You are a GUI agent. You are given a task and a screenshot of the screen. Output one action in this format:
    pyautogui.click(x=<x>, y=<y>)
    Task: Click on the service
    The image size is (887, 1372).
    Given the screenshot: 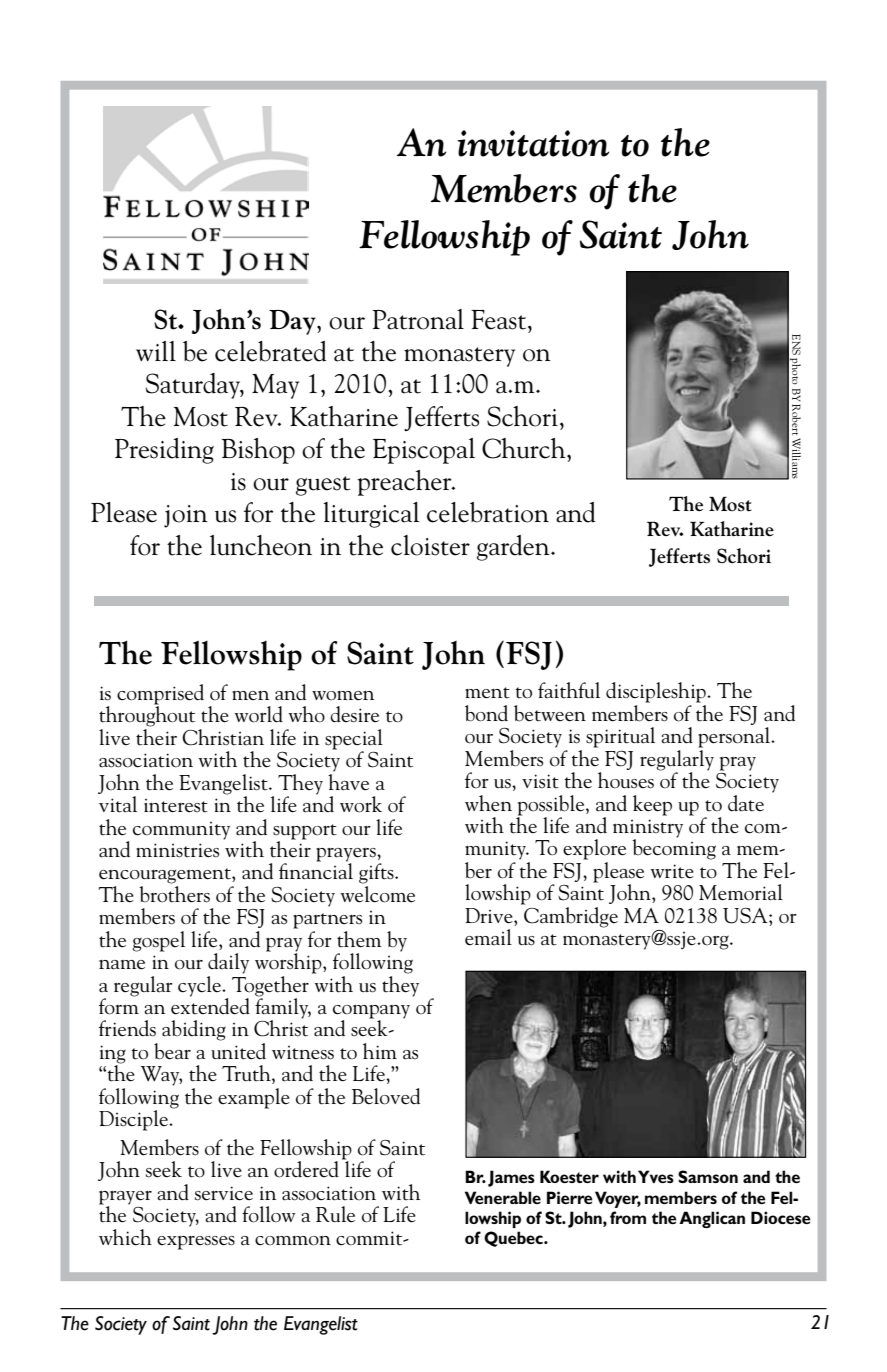 What is the action you would take?
    pyautogui.click(x=224, y=1193)
